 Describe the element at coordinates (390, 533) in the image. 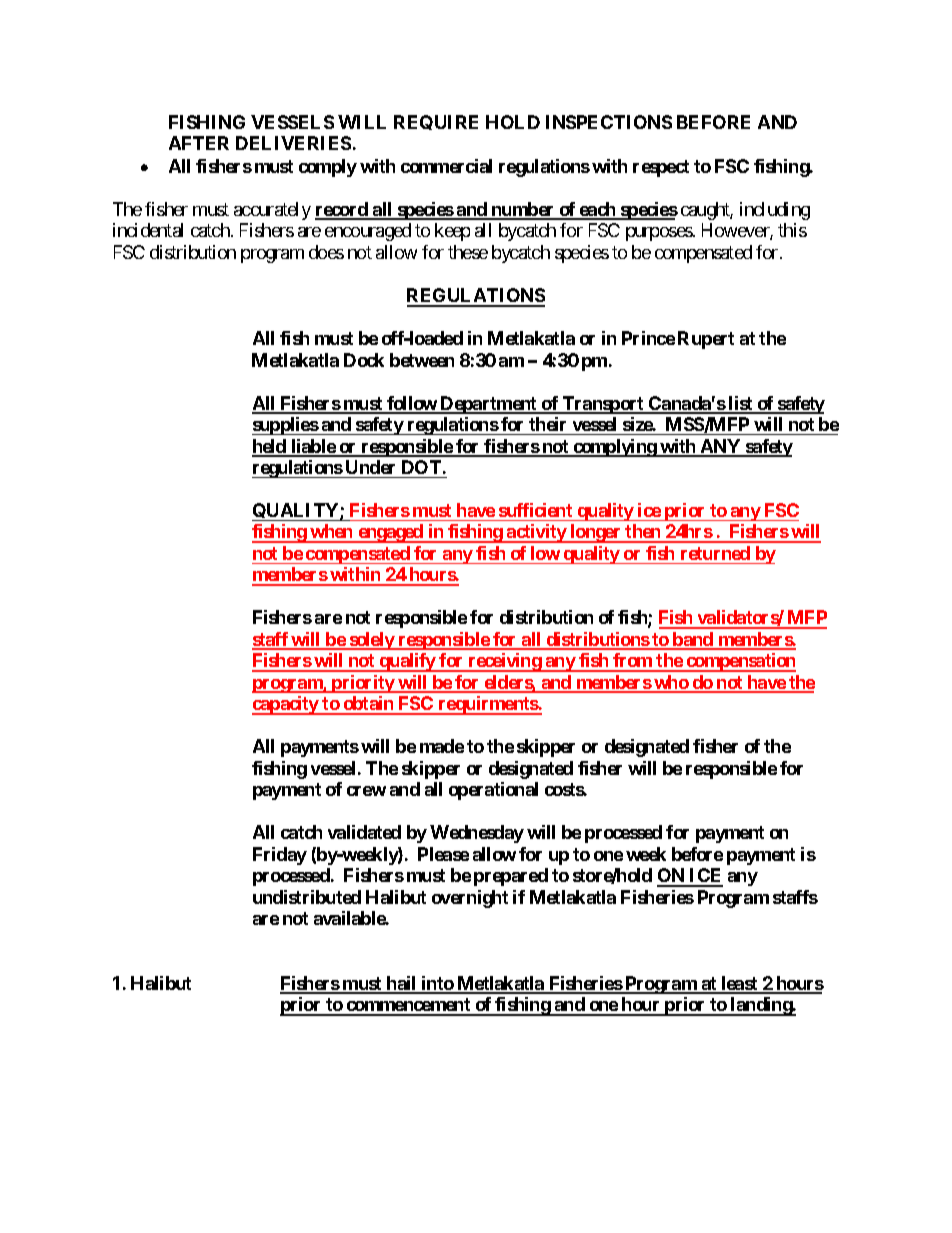

I see `engaged` at that location.
